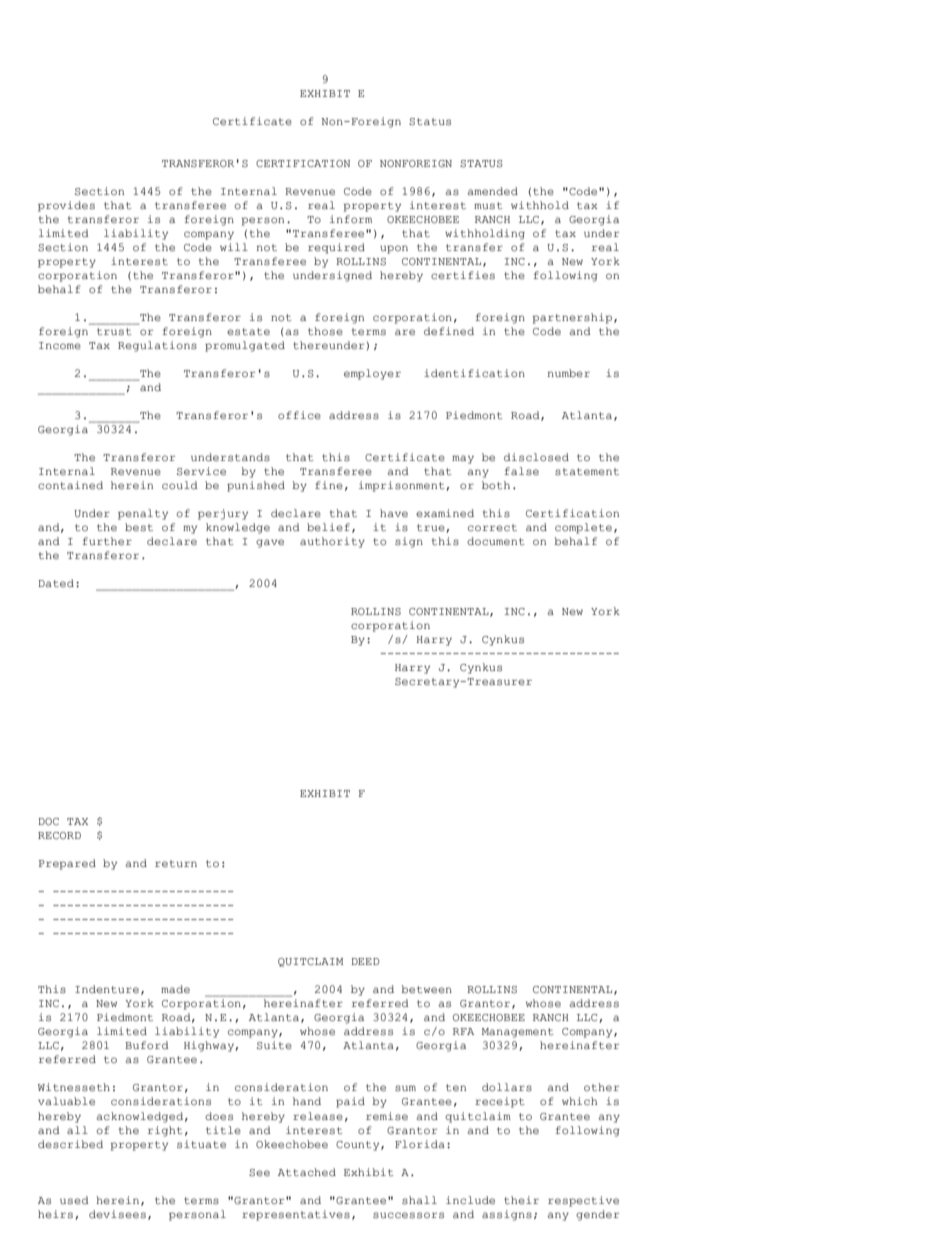 Image resolution: width=952 pixels, height=1233 pixels. I want to click on provides, so click(66, 206).
